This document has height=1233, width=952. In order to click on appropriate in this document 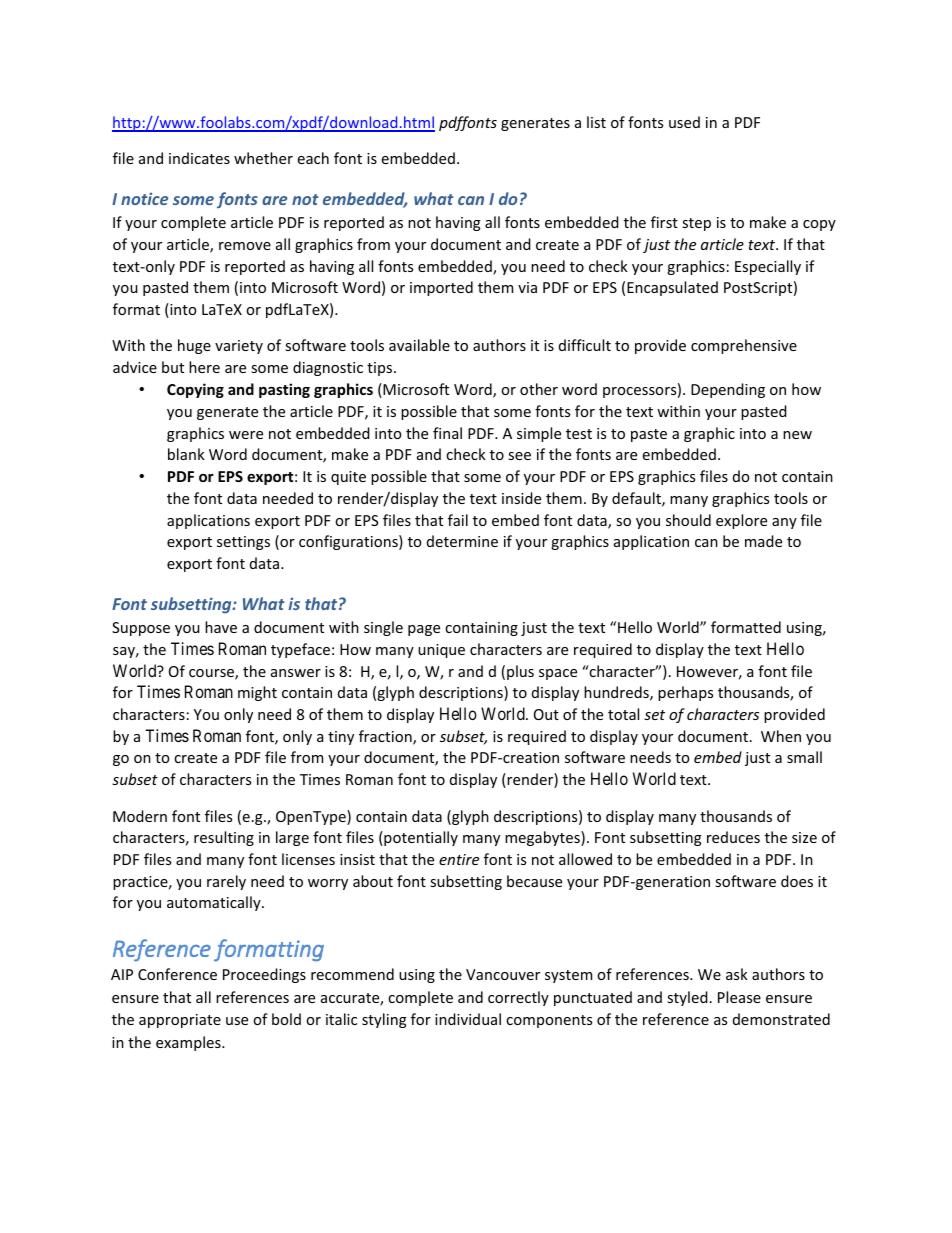, I will do `click(180, 1021)`.
